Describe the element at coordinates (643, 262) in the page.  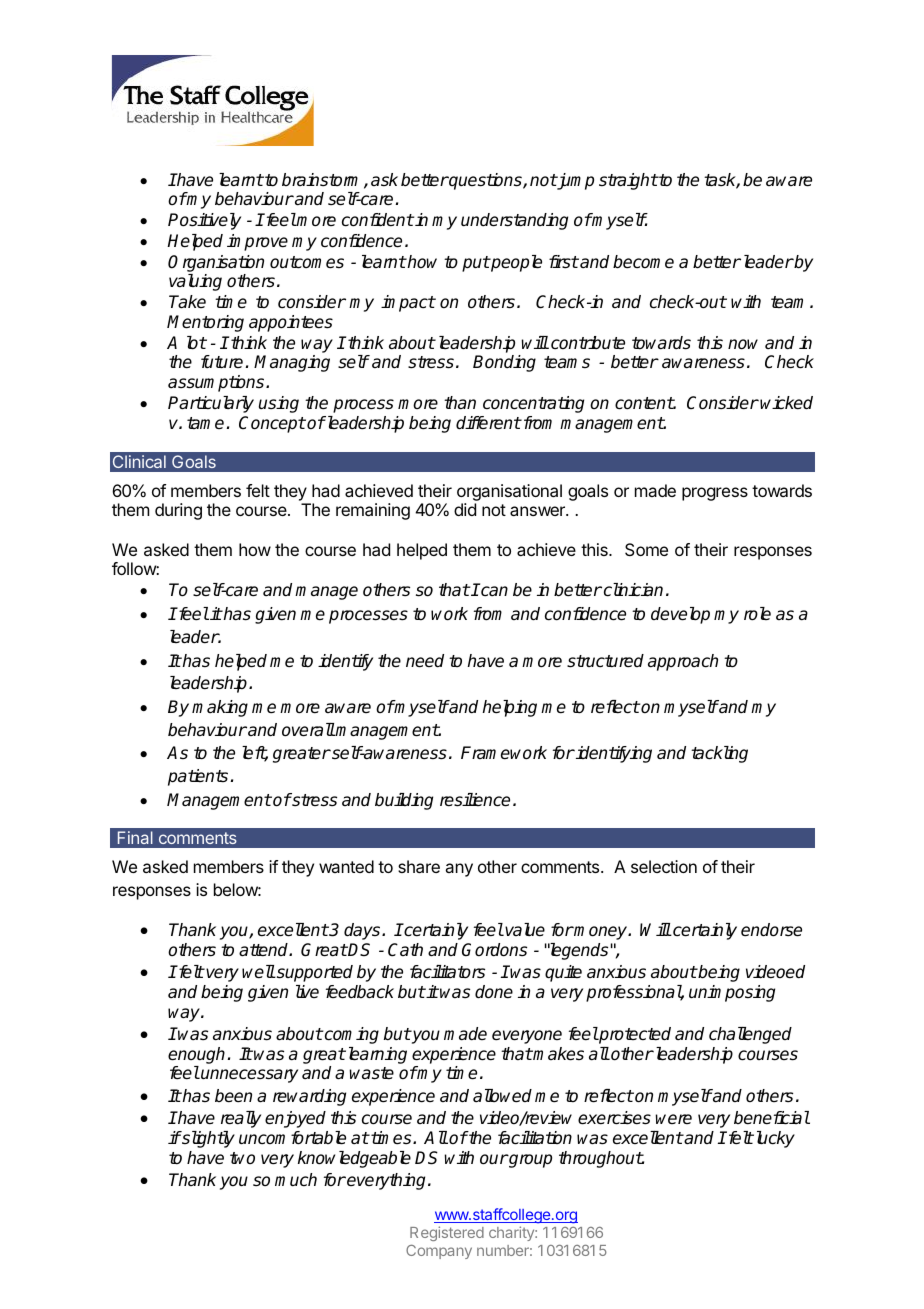
I see `become` at that location.
